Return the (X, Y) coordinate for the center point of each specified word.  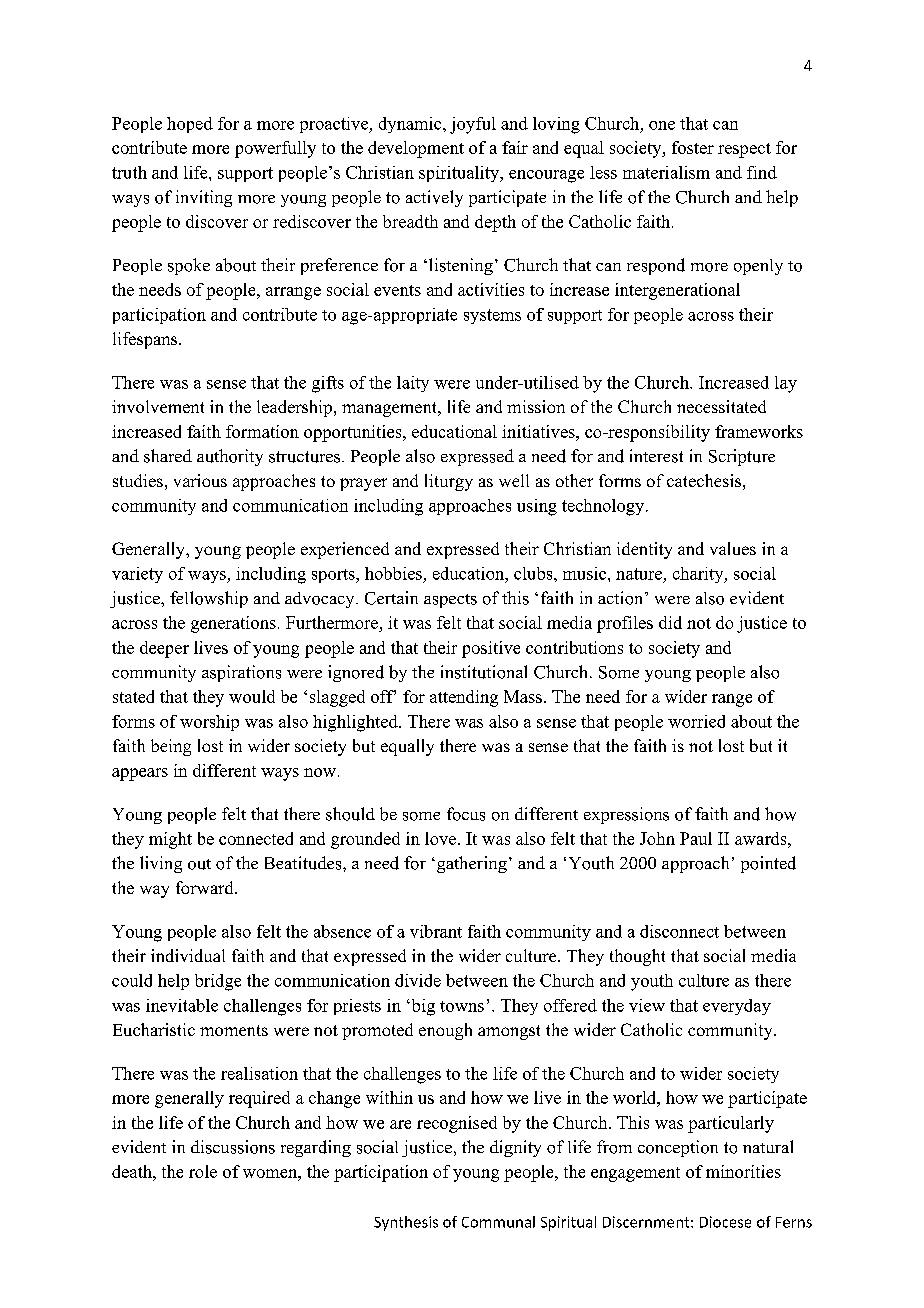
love (442, 838)
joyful (473, 125)
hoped (190, 125)
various (200, 480)
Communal (498, 1222)
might (170, 840)
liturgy (449, 482)
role (203, 1171)
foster (693, 147)
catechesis (704, 480)
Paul (696, 838)
